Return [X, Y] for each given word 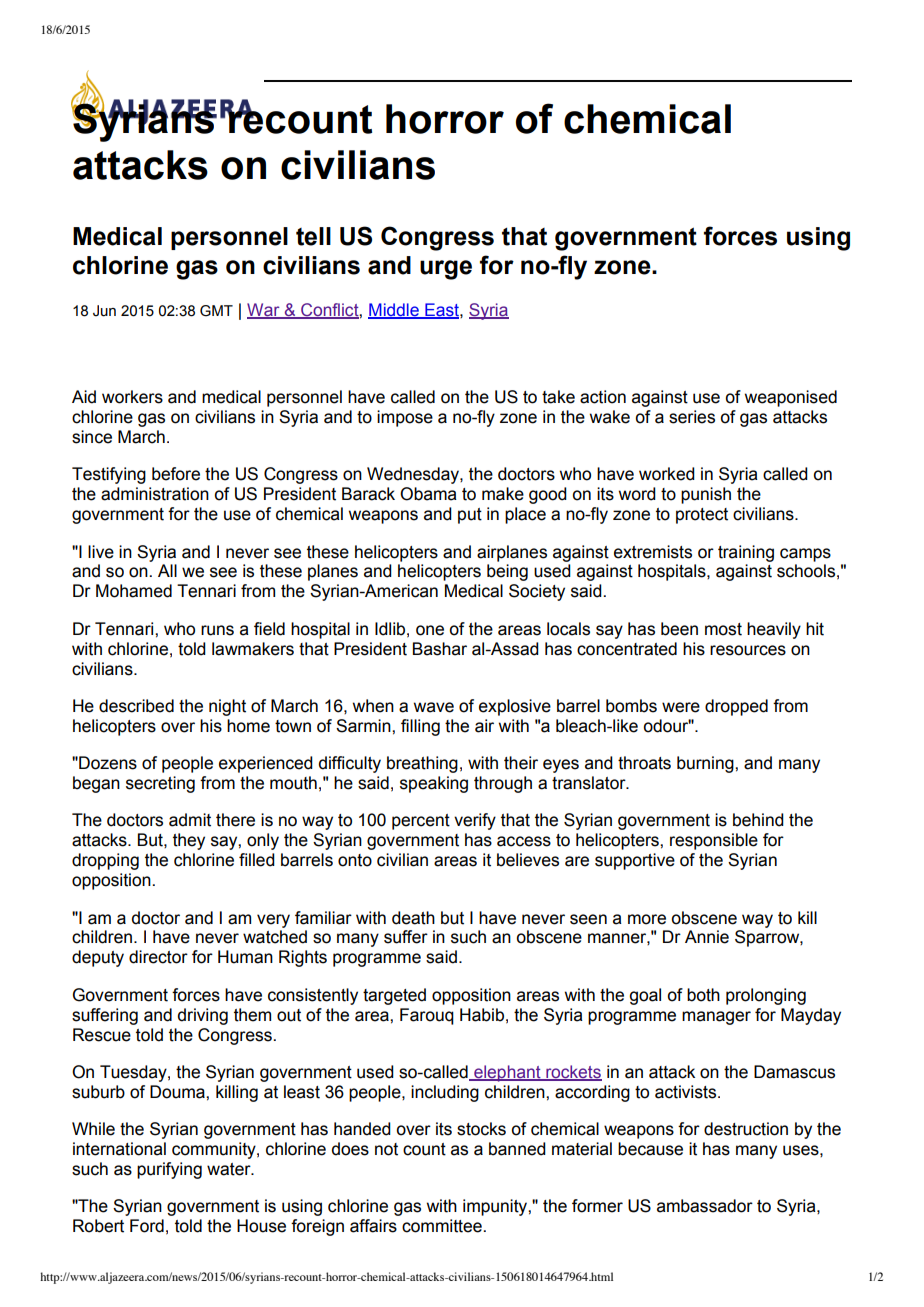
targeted [394, 996]
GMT [216, 311]
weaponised [791, 398]
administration [155, 494]
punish [706, 495]
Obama [428, 494]
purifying [169, 1170]
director [158, 957]
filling [420, 727]
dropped [736, 707]
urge [446, 270]
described [136, 706]
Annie [707, 937]
